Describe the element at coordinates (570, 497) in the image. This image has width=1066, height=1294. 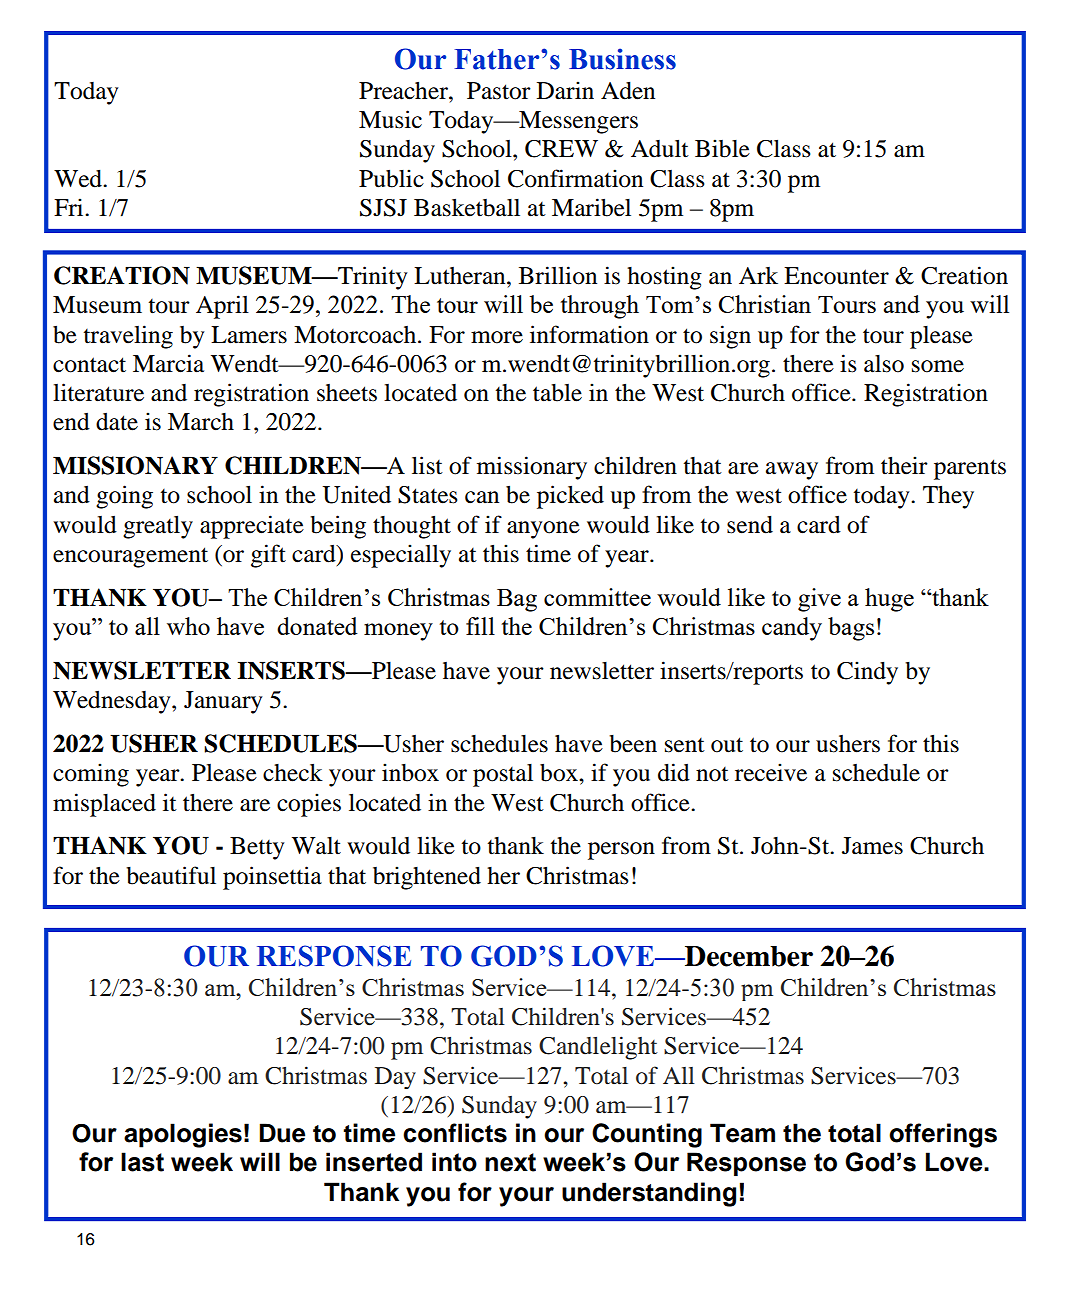
I see `picked` at that location.
